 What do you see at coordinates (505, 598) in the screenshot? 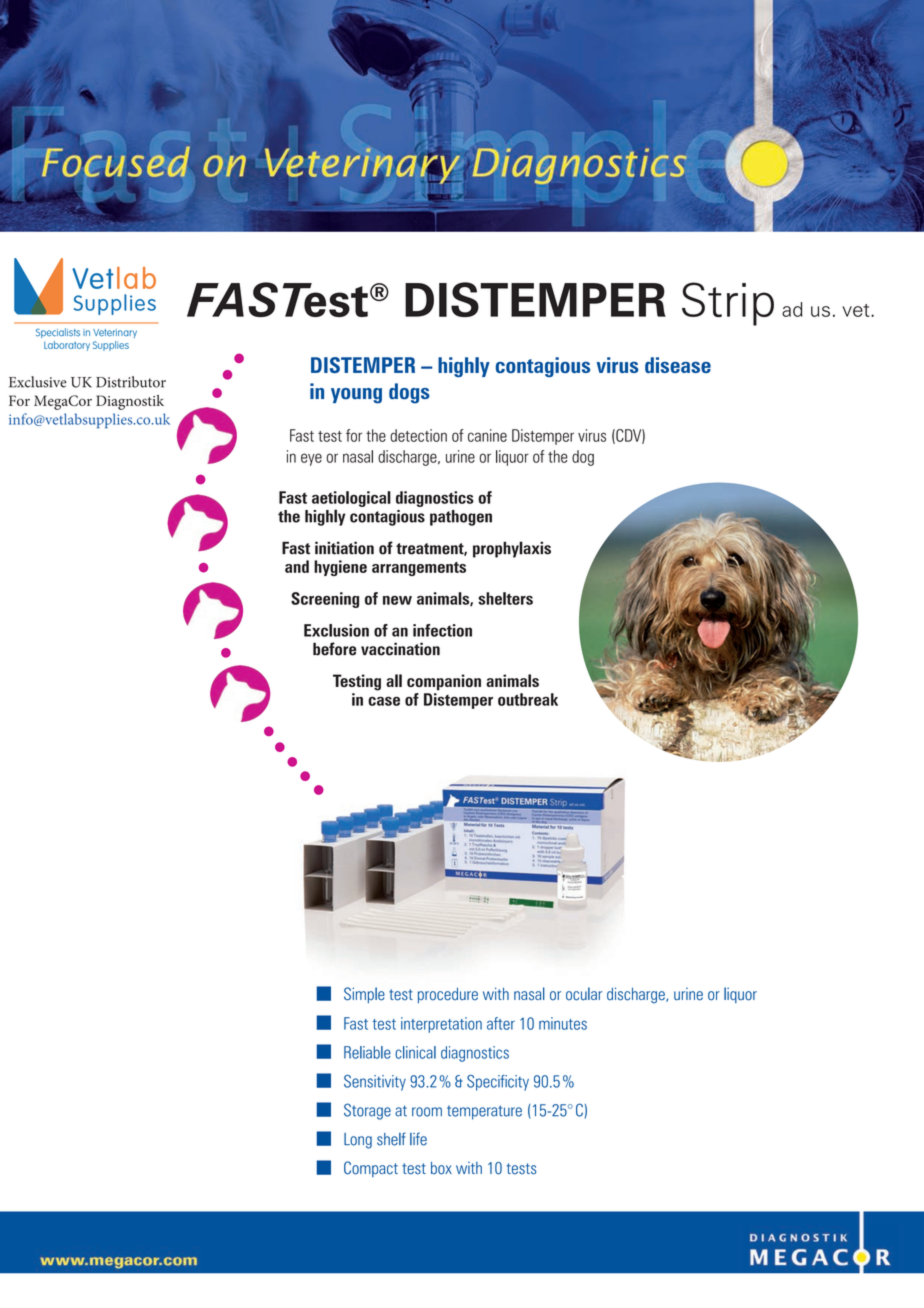
I see `shelters` at bounding box center [505, 598].
